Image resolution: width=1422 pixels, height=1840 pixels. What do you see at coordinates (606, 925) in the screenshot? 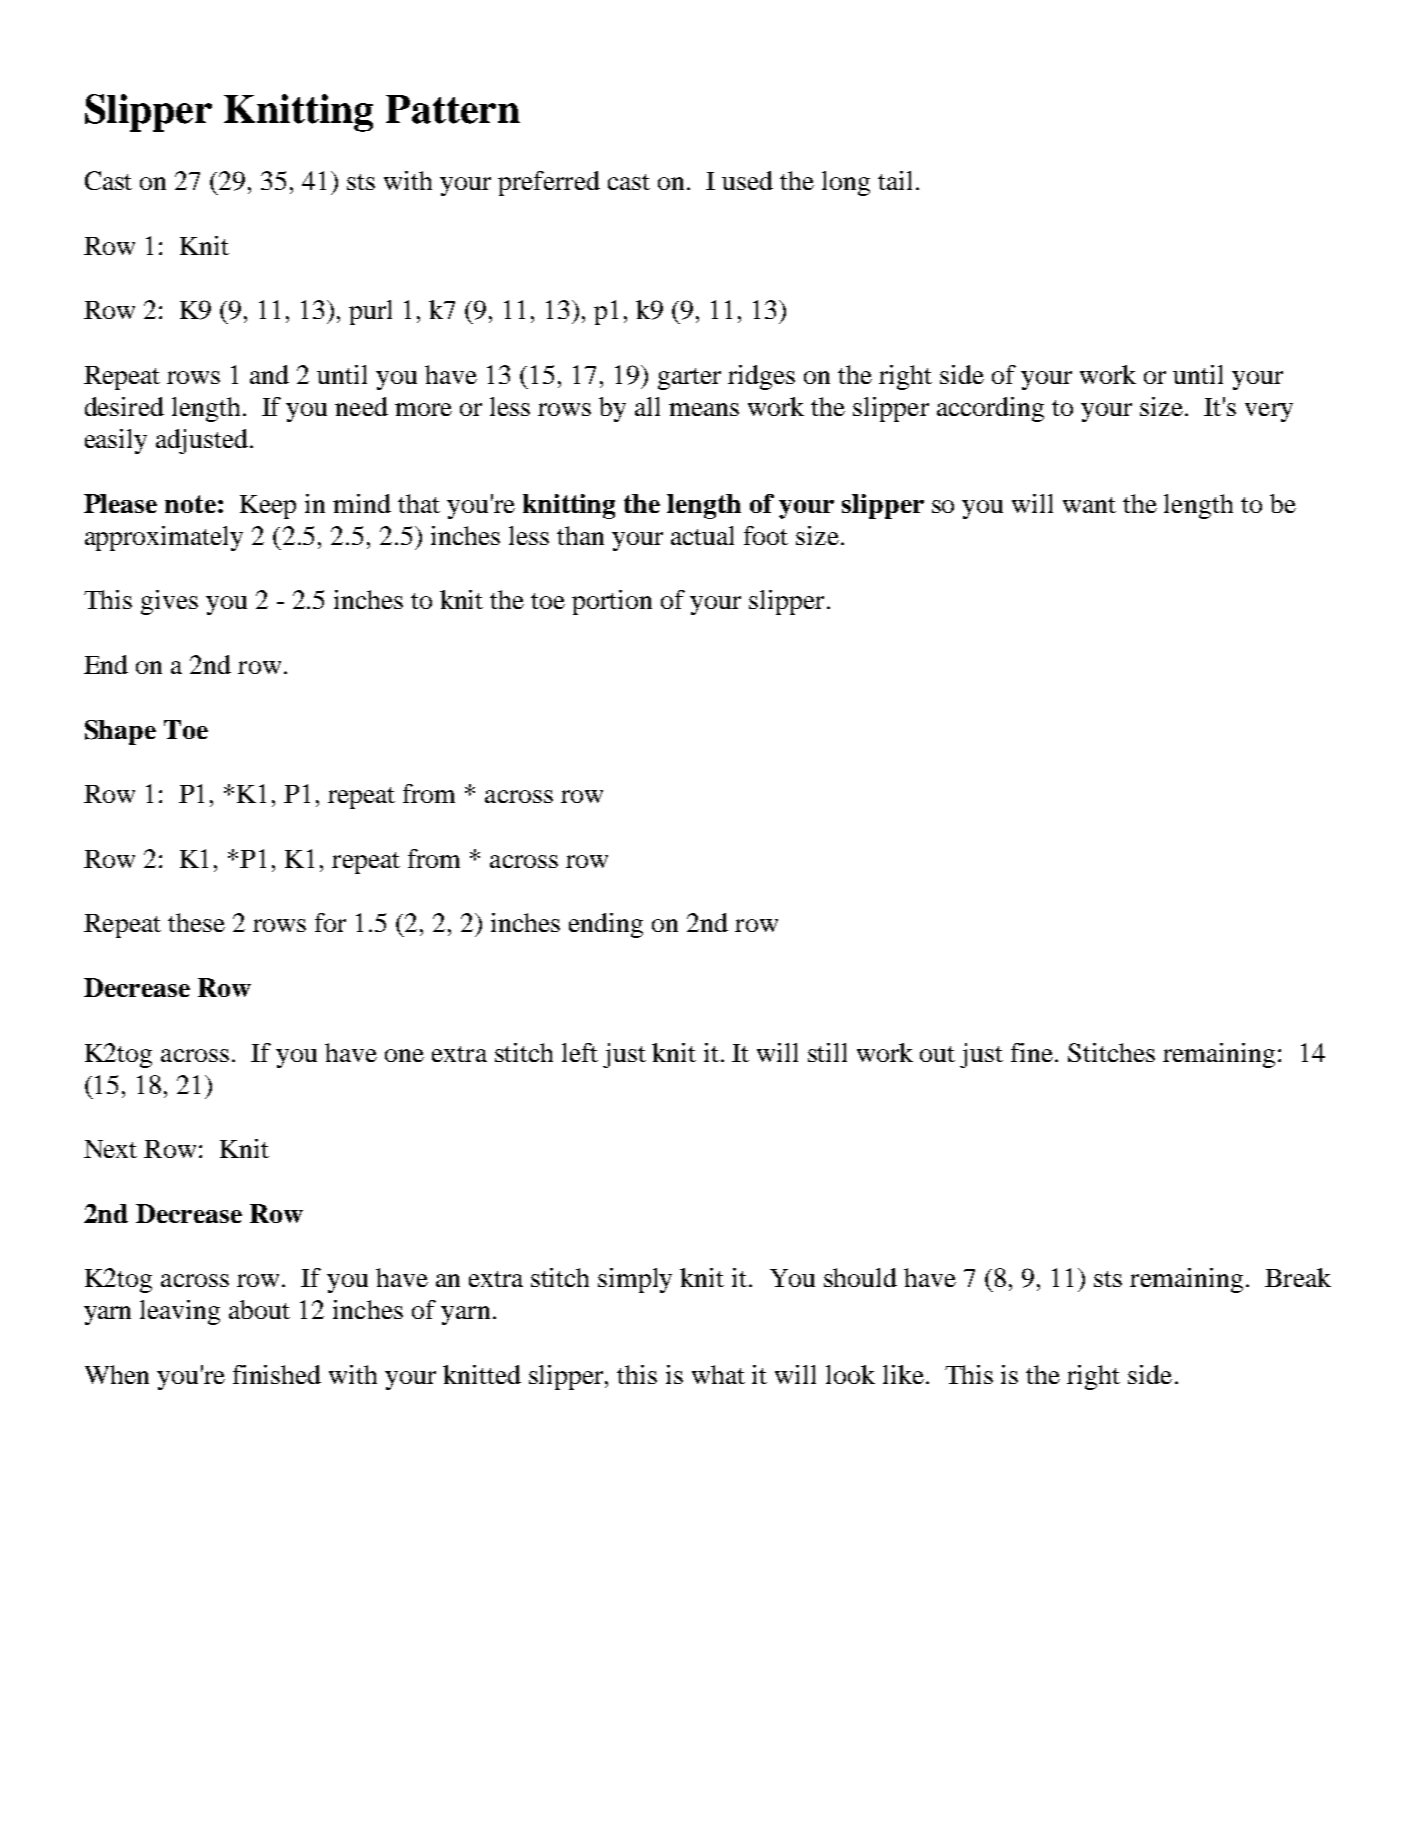
I see `ending` at bounding box center [606, 925].
